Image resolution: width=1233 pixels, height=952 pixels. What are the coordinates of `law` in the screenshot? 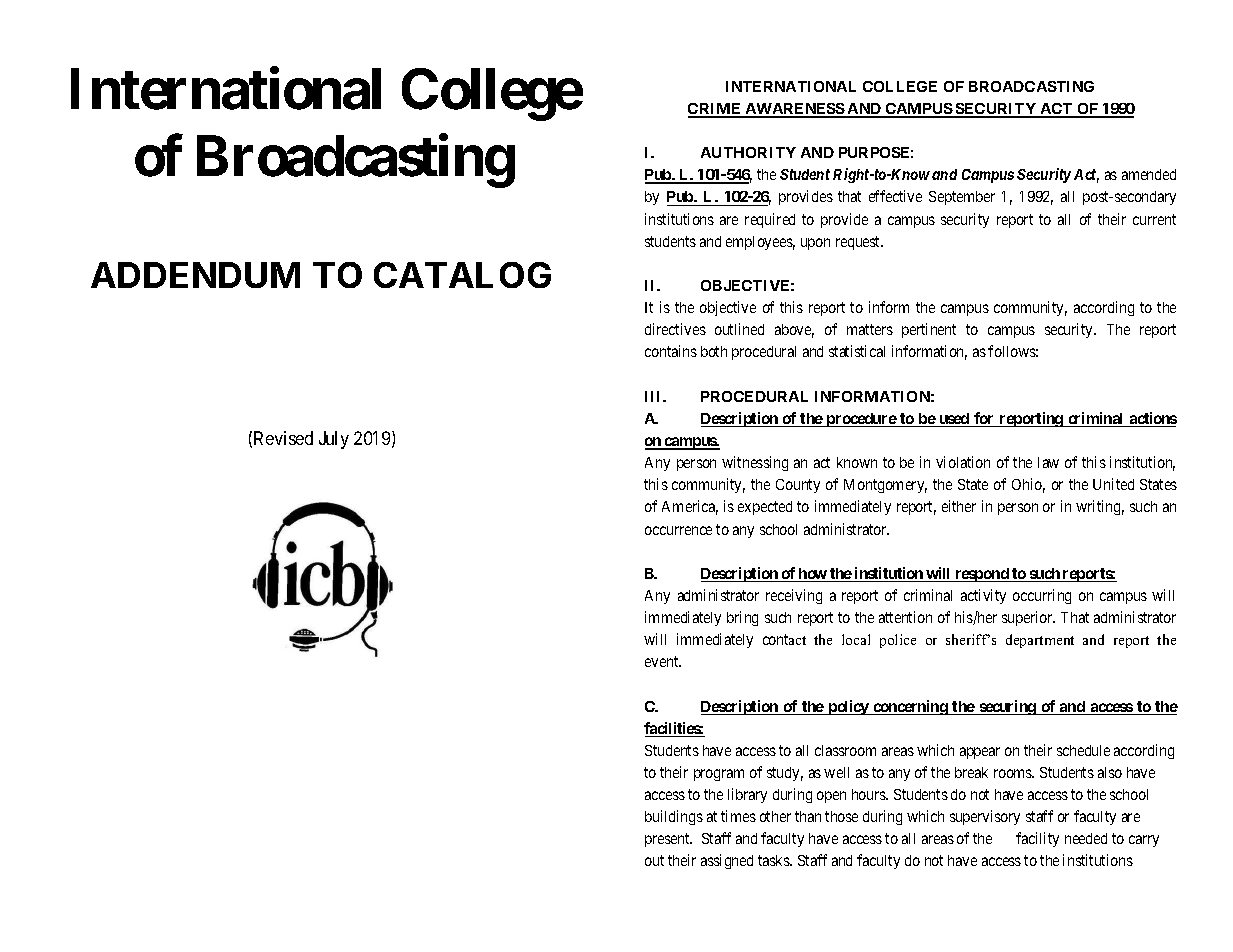 It's located at (1048, 462).
